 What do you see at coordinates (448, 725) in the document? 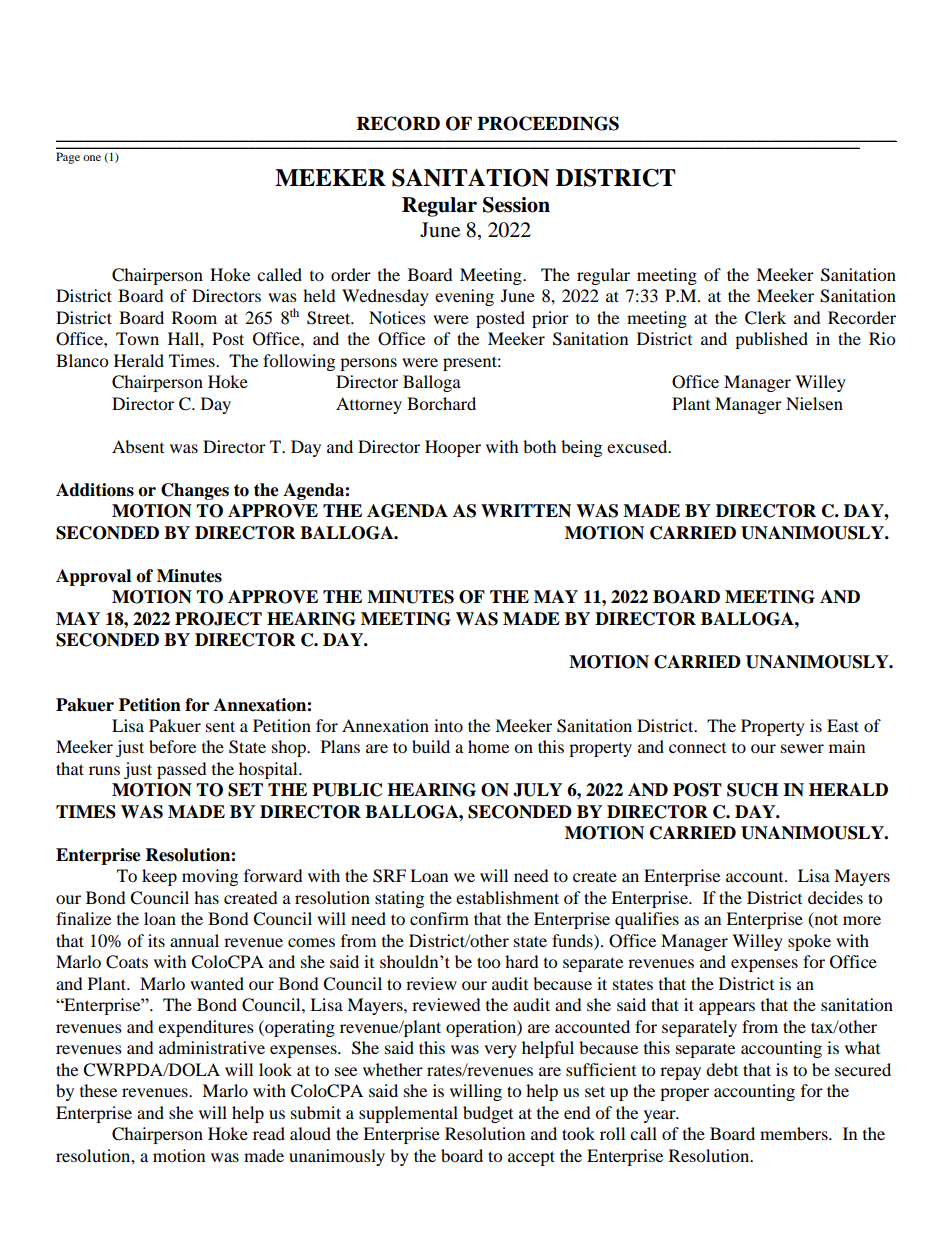
I see `into` at bounding box center [448, 725].
